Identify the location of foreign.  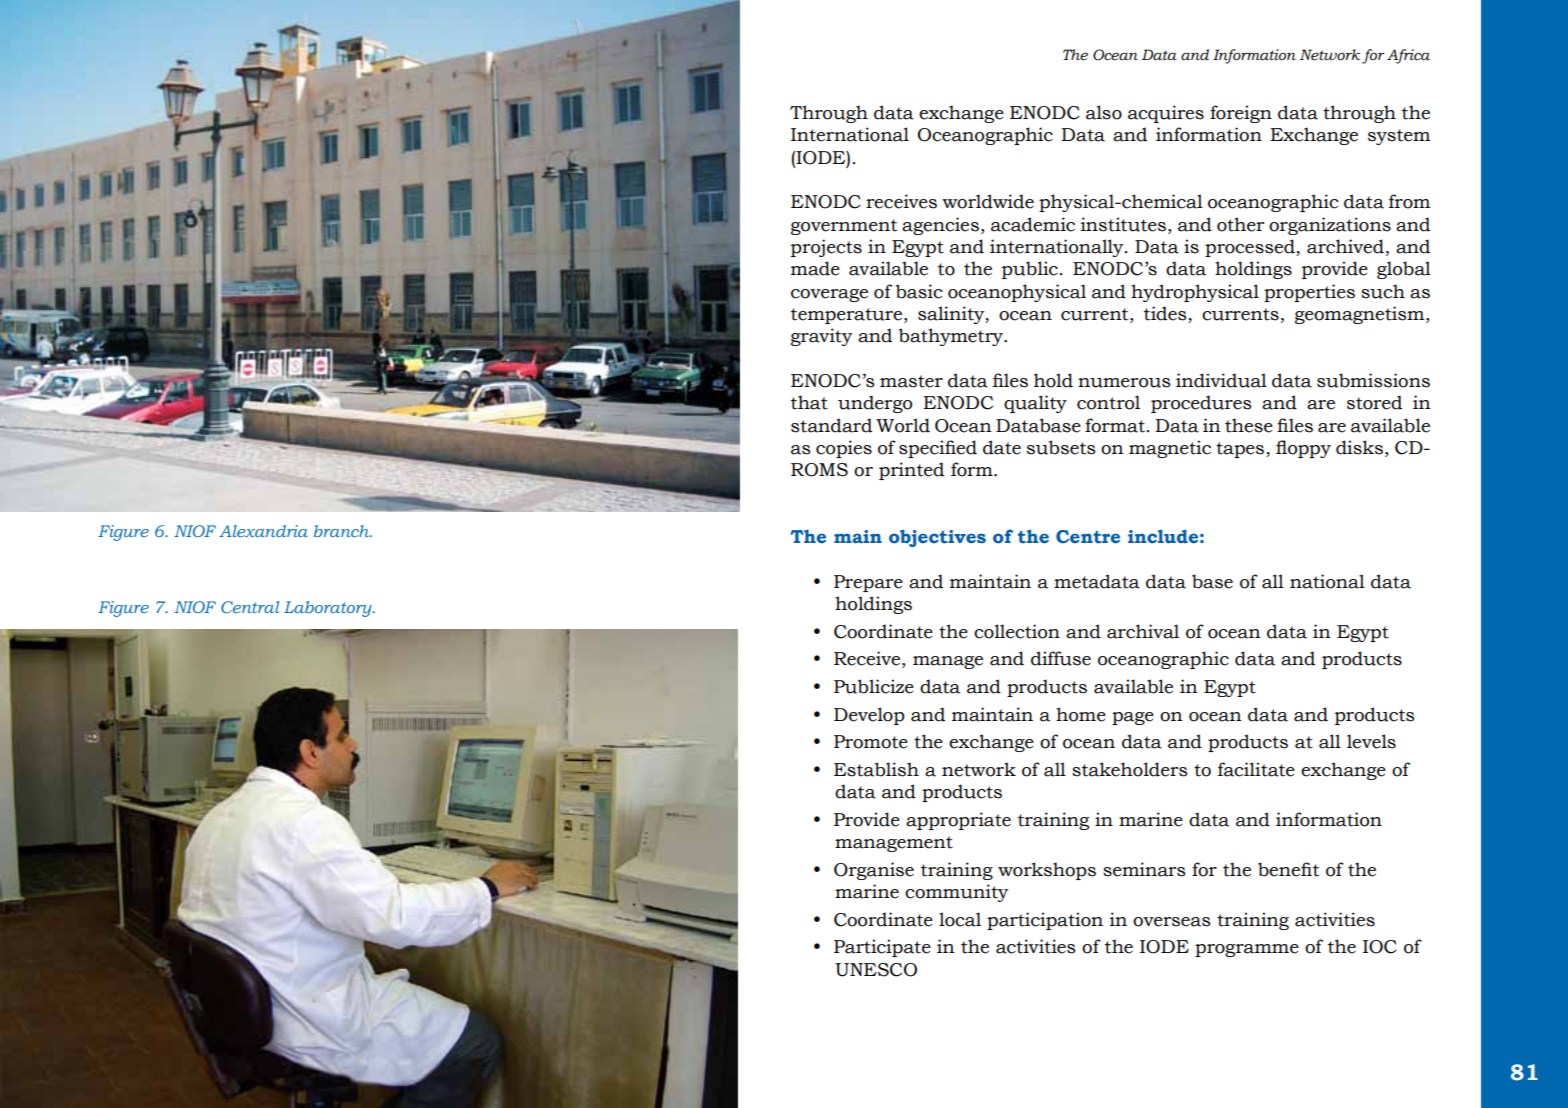
(1241, 114).
